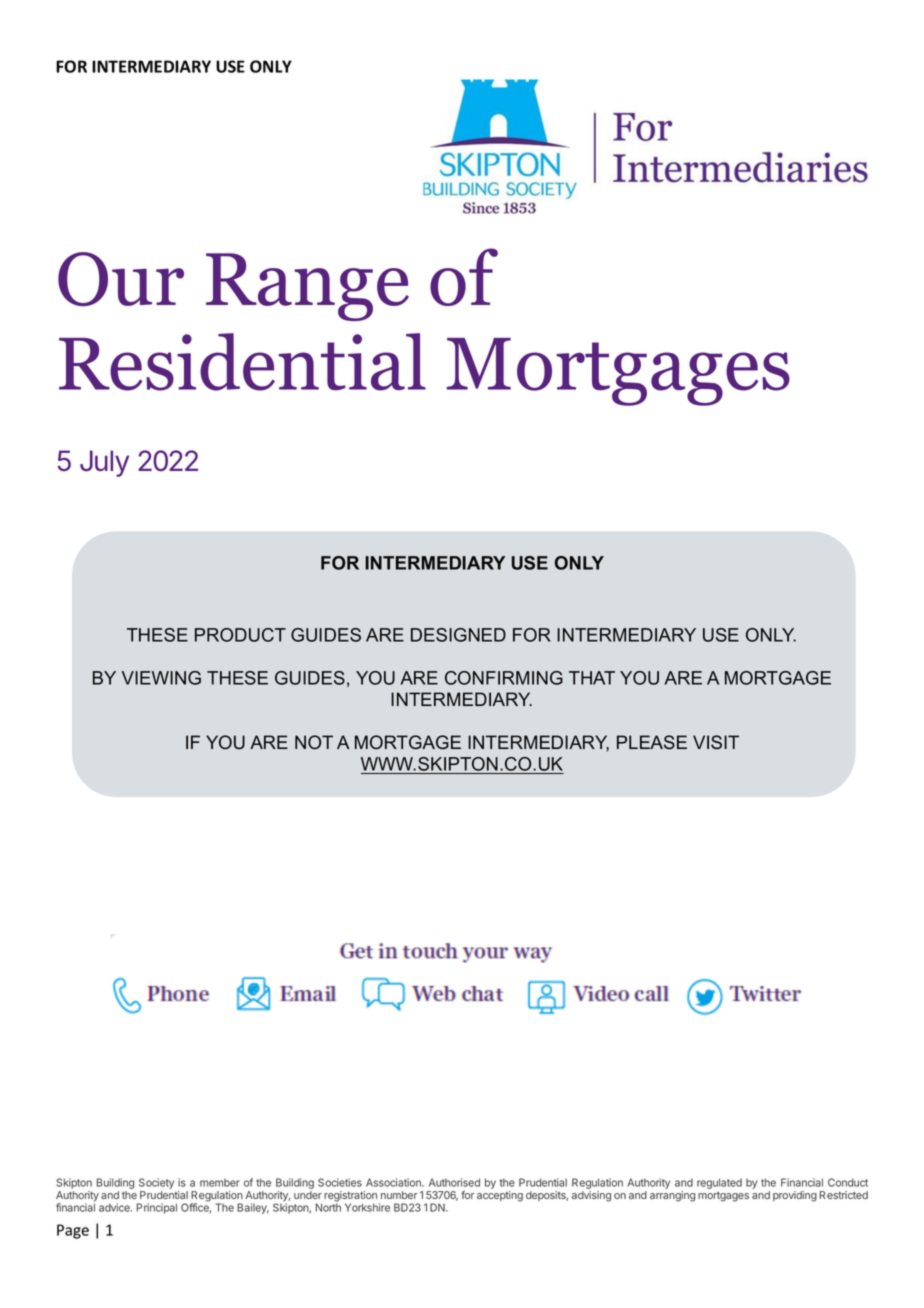 This document has width=924, height=1308. What do you see at coordinates (500, 1196) in the document?
I see `accepting` at bounding box center [500, 1196].
